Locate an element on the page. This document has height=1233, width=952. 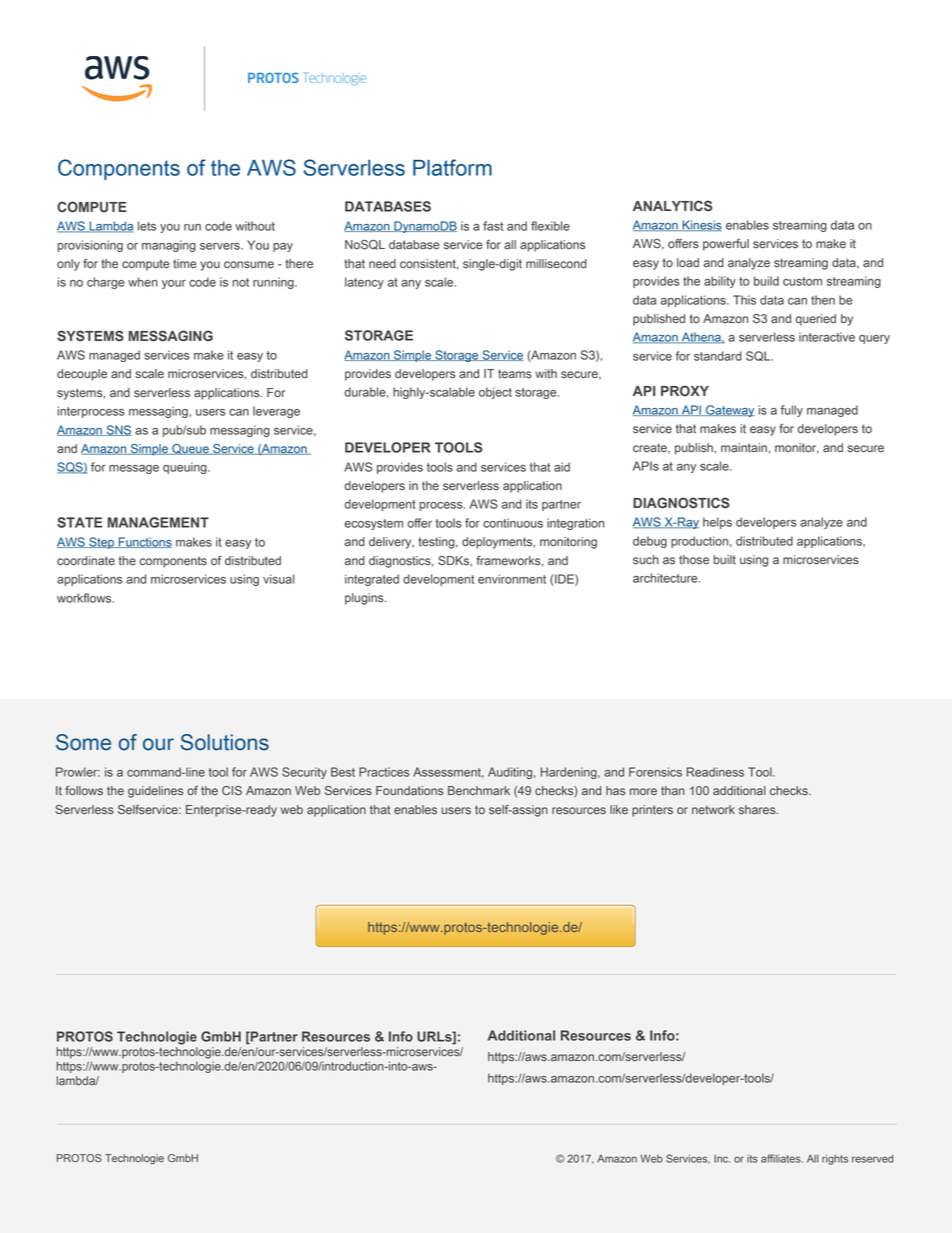
Benchmark is located at coordinates (479, 791).
